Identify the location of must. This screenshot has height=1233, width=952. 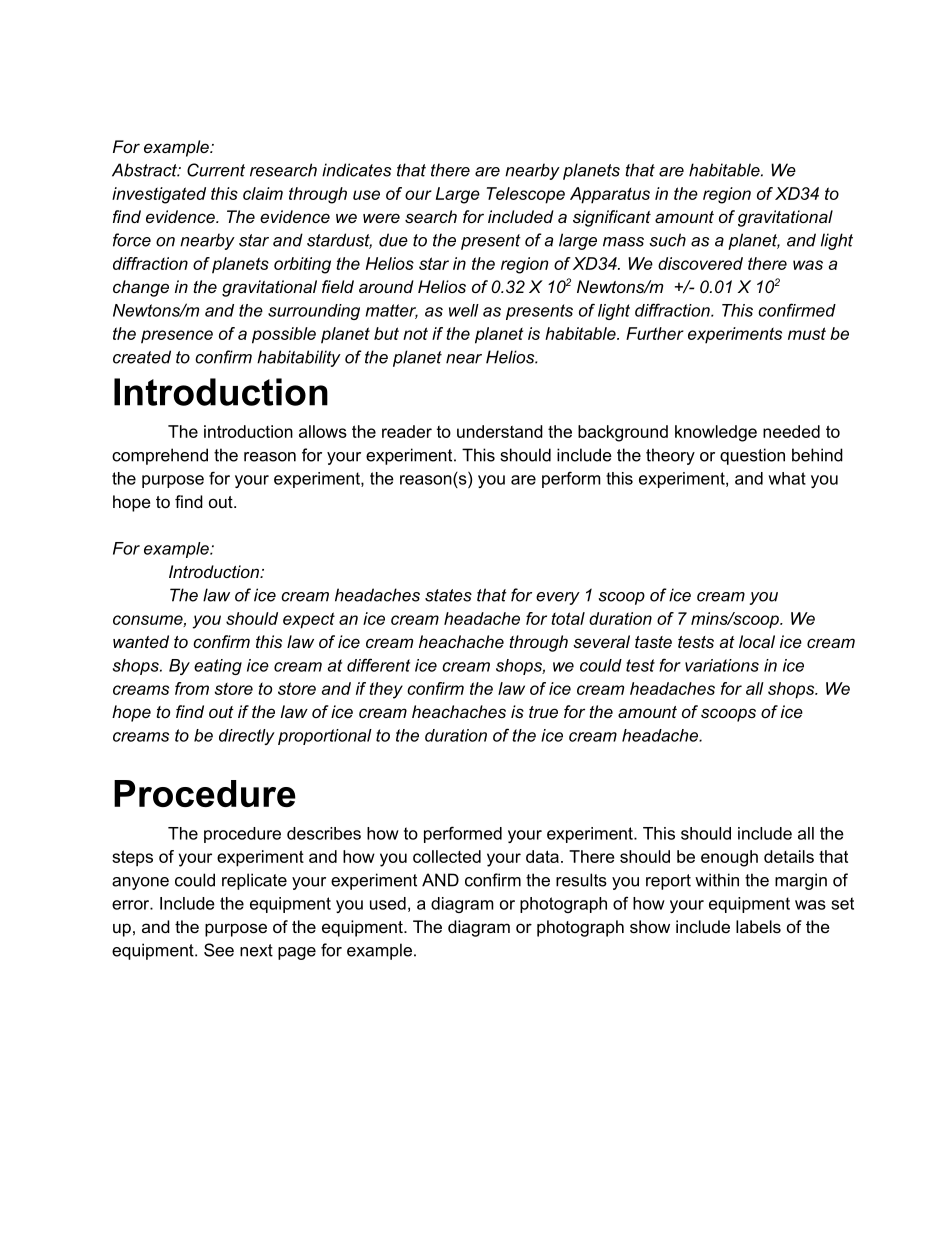
(807, 333).
